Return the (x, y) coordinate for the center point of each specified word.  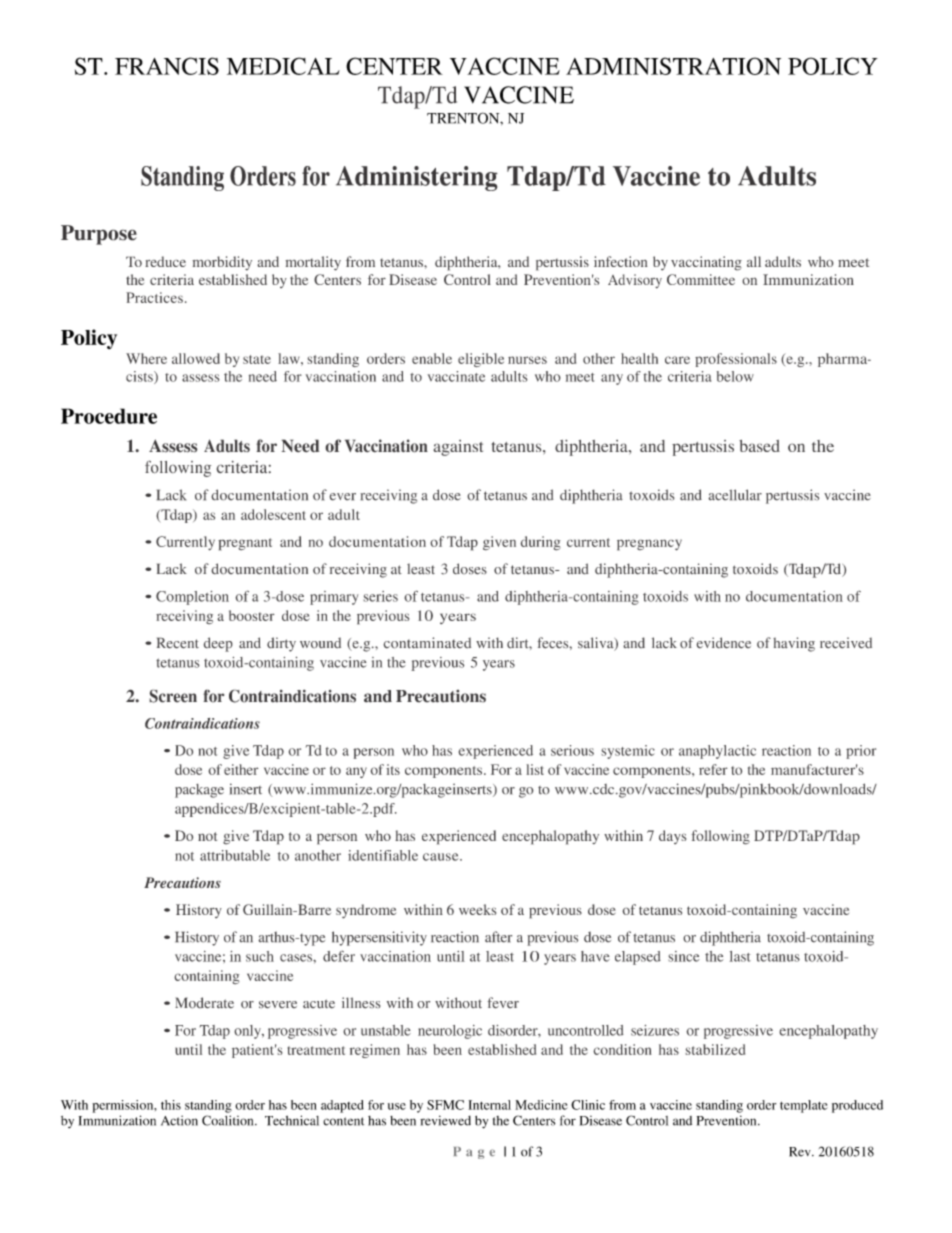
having (794, 644)
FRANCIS (167, 66)
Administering (417, 178)
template (804, 1106)
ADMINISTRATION (673, 66)
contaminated (427, 643)
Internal (490, 1105)
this (171, 1105)
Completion (192, 598)
